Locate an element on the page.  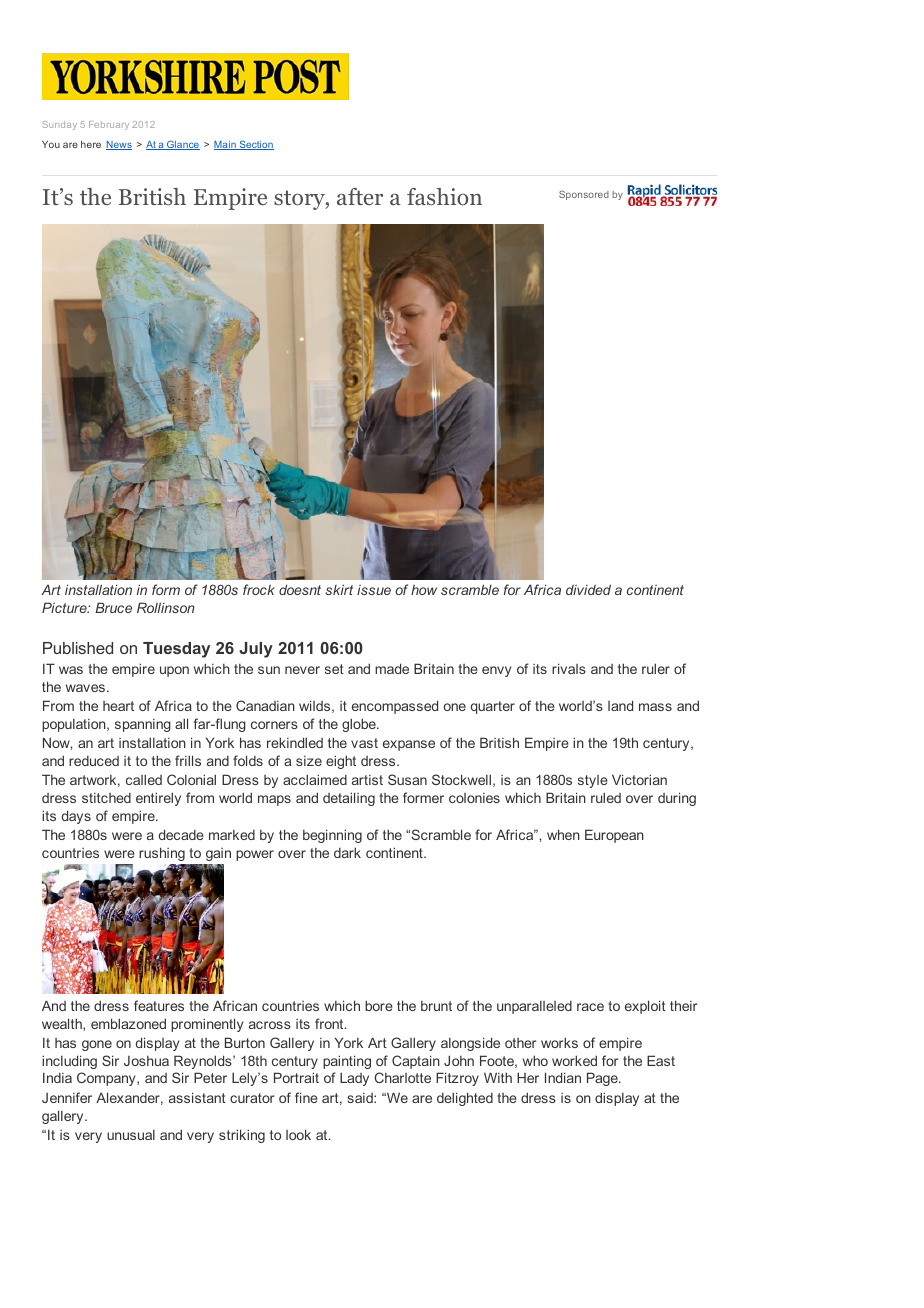
said is located at coordinates (361, 1098).
